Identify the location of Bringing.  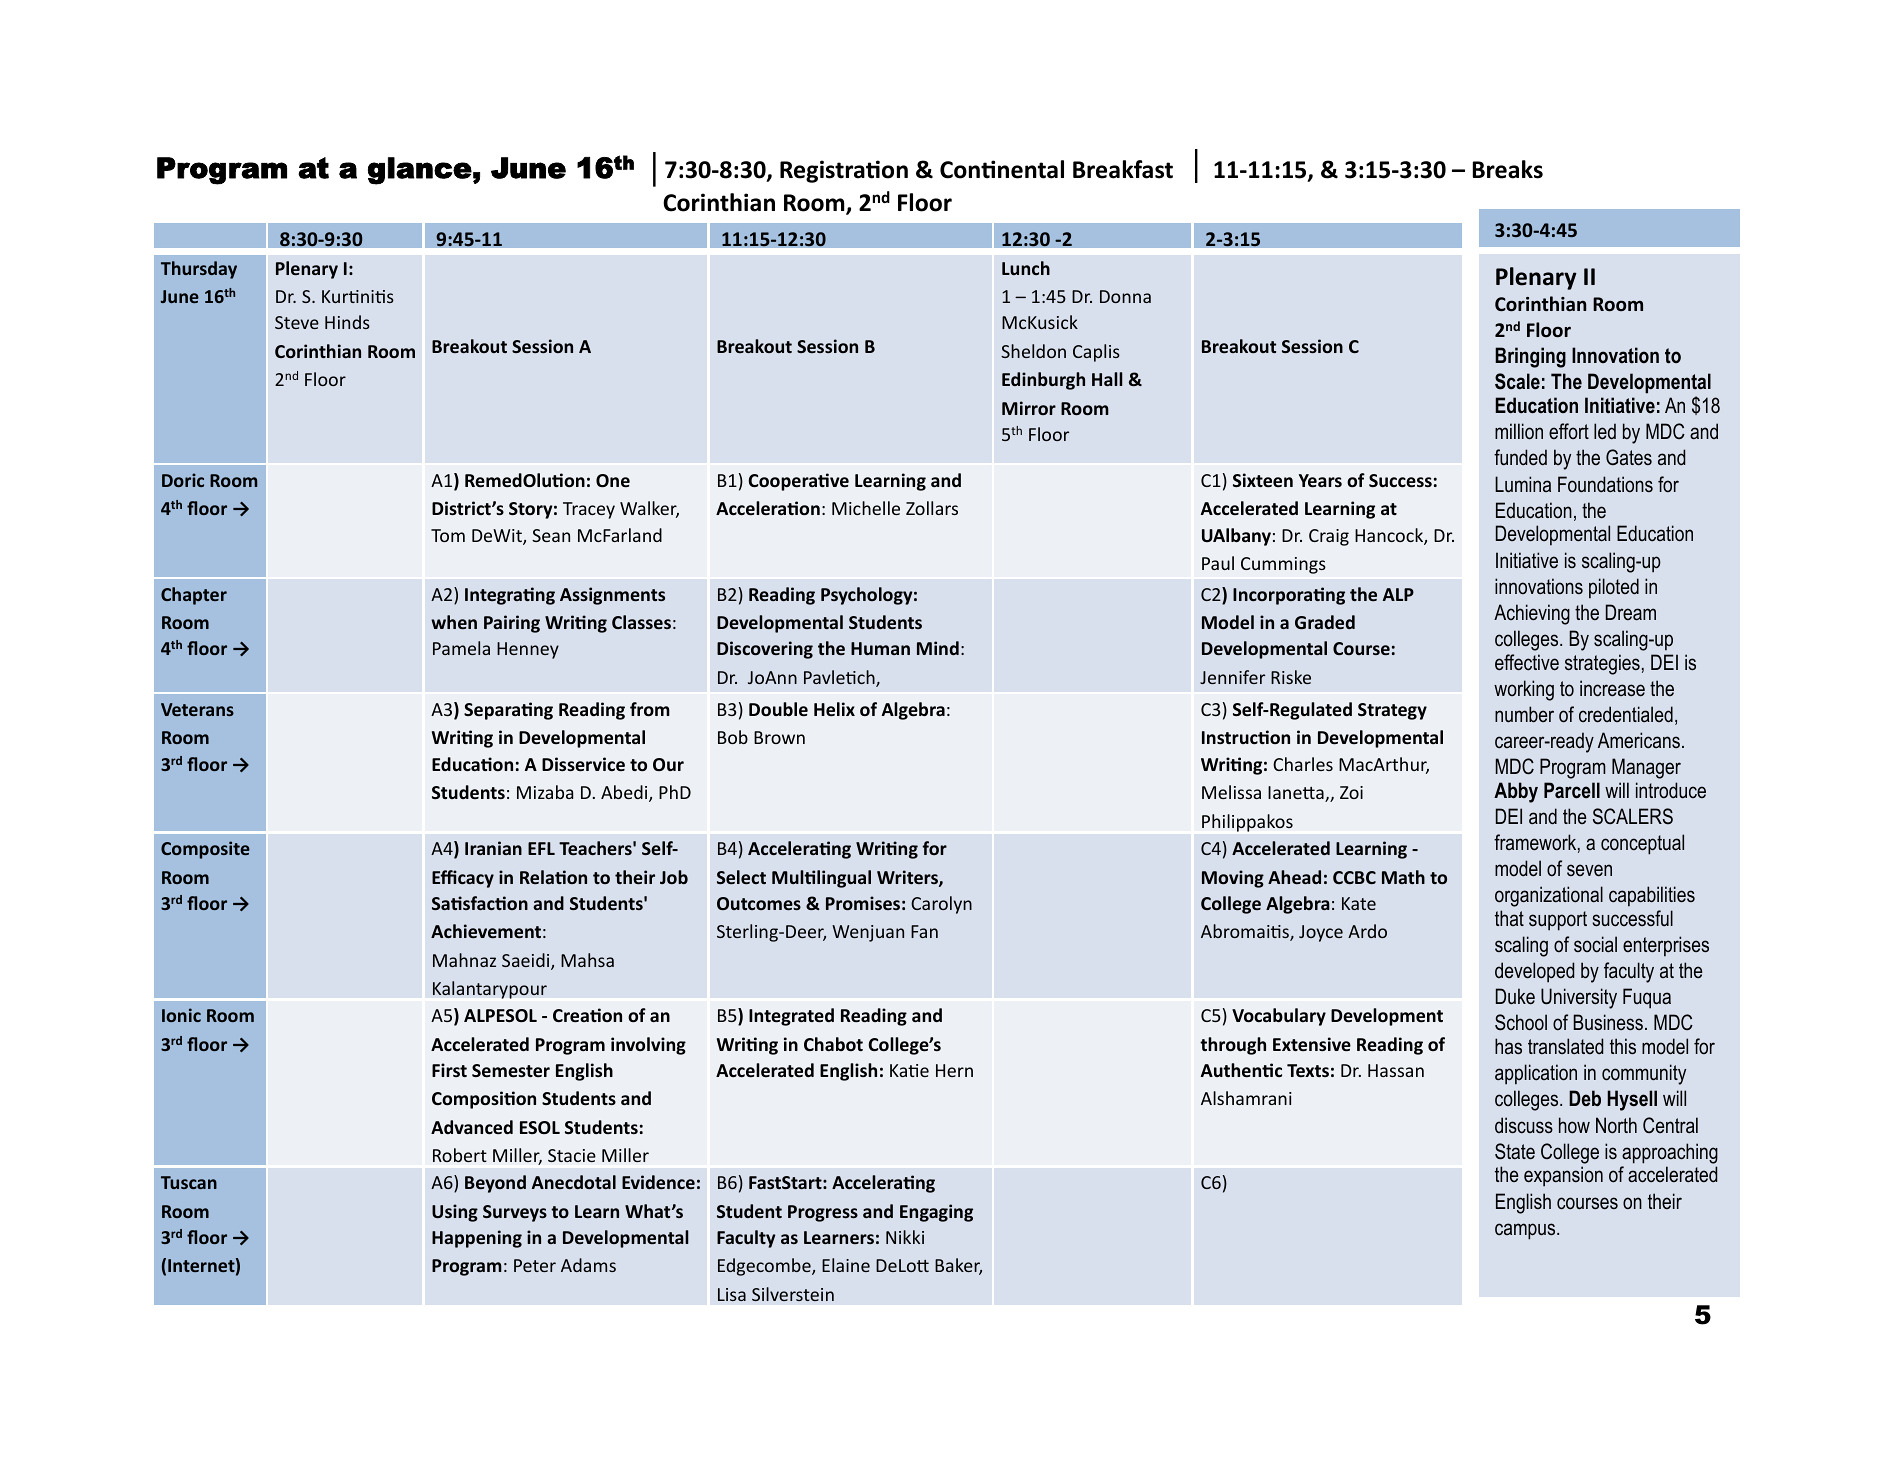
(1530, 357).
